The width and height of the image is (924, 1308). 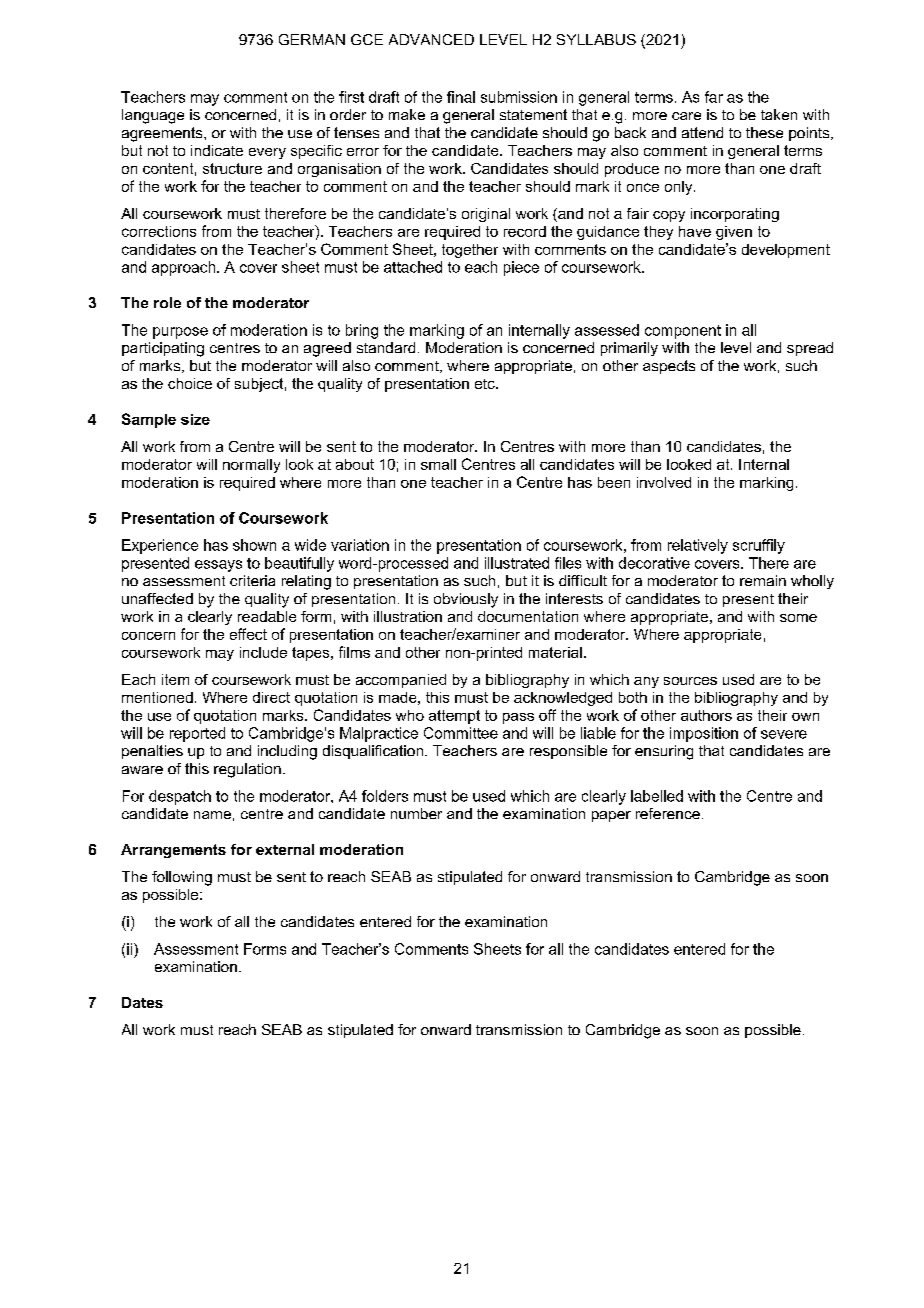 What do you see at coordinates (517, 563) in the image?
I see `illustrated` at bounding box center [517, 563].
